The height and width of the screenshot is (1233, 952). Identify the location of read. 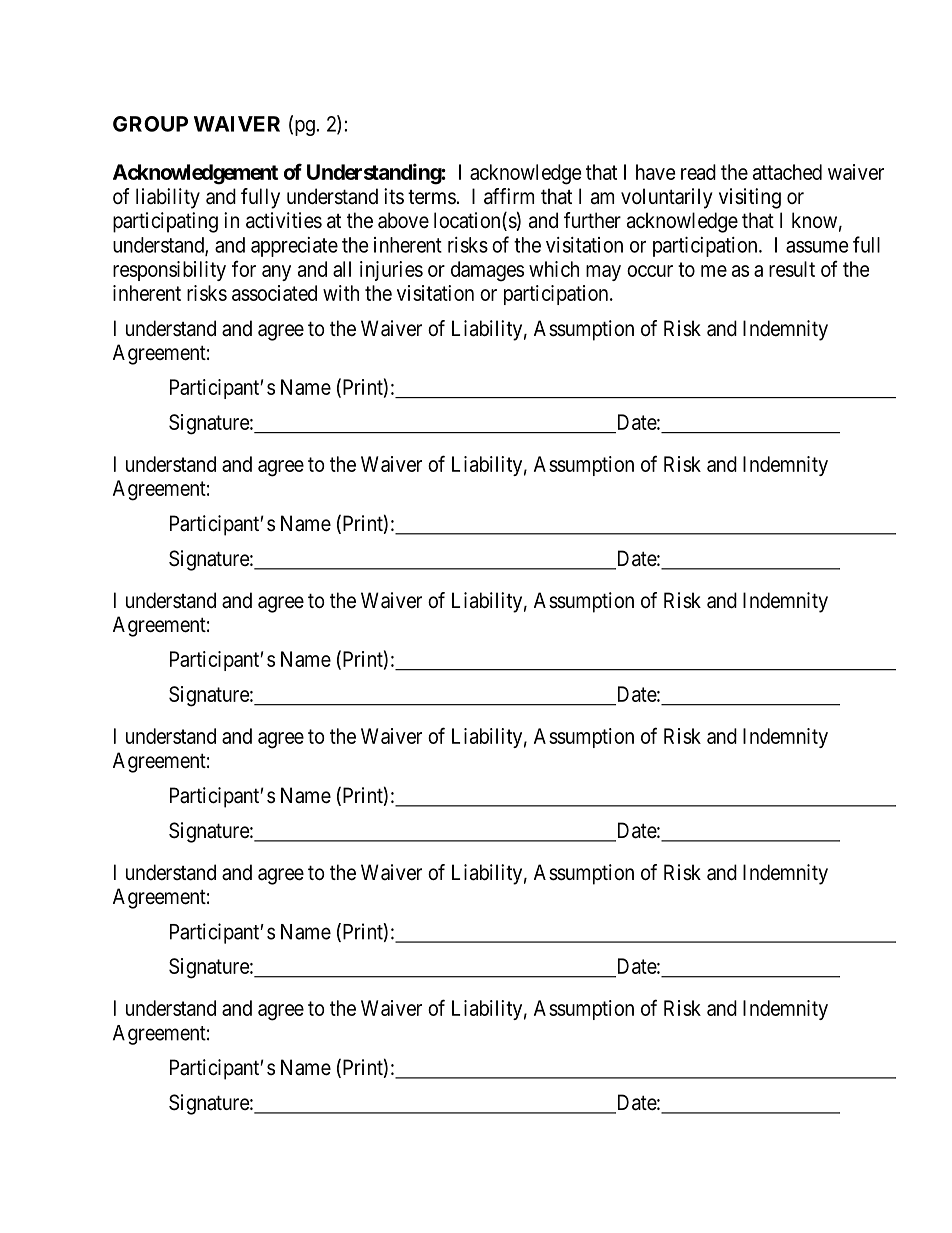
(698, 172).
